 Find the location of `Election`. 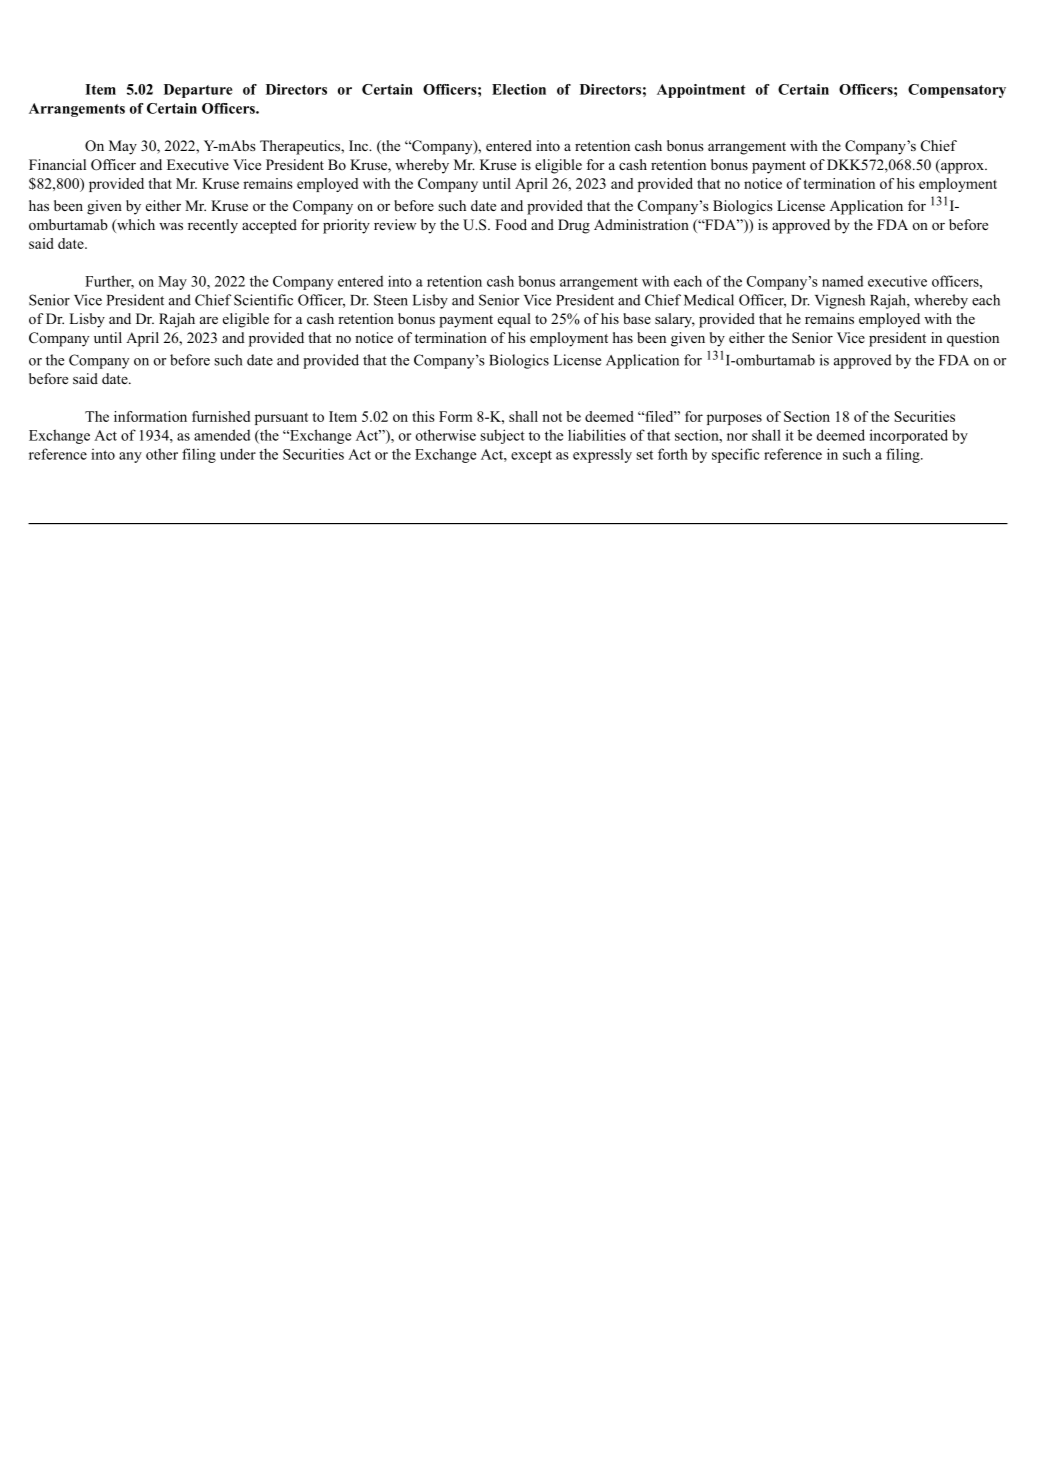

Election is located at coordinates (519, 89).
